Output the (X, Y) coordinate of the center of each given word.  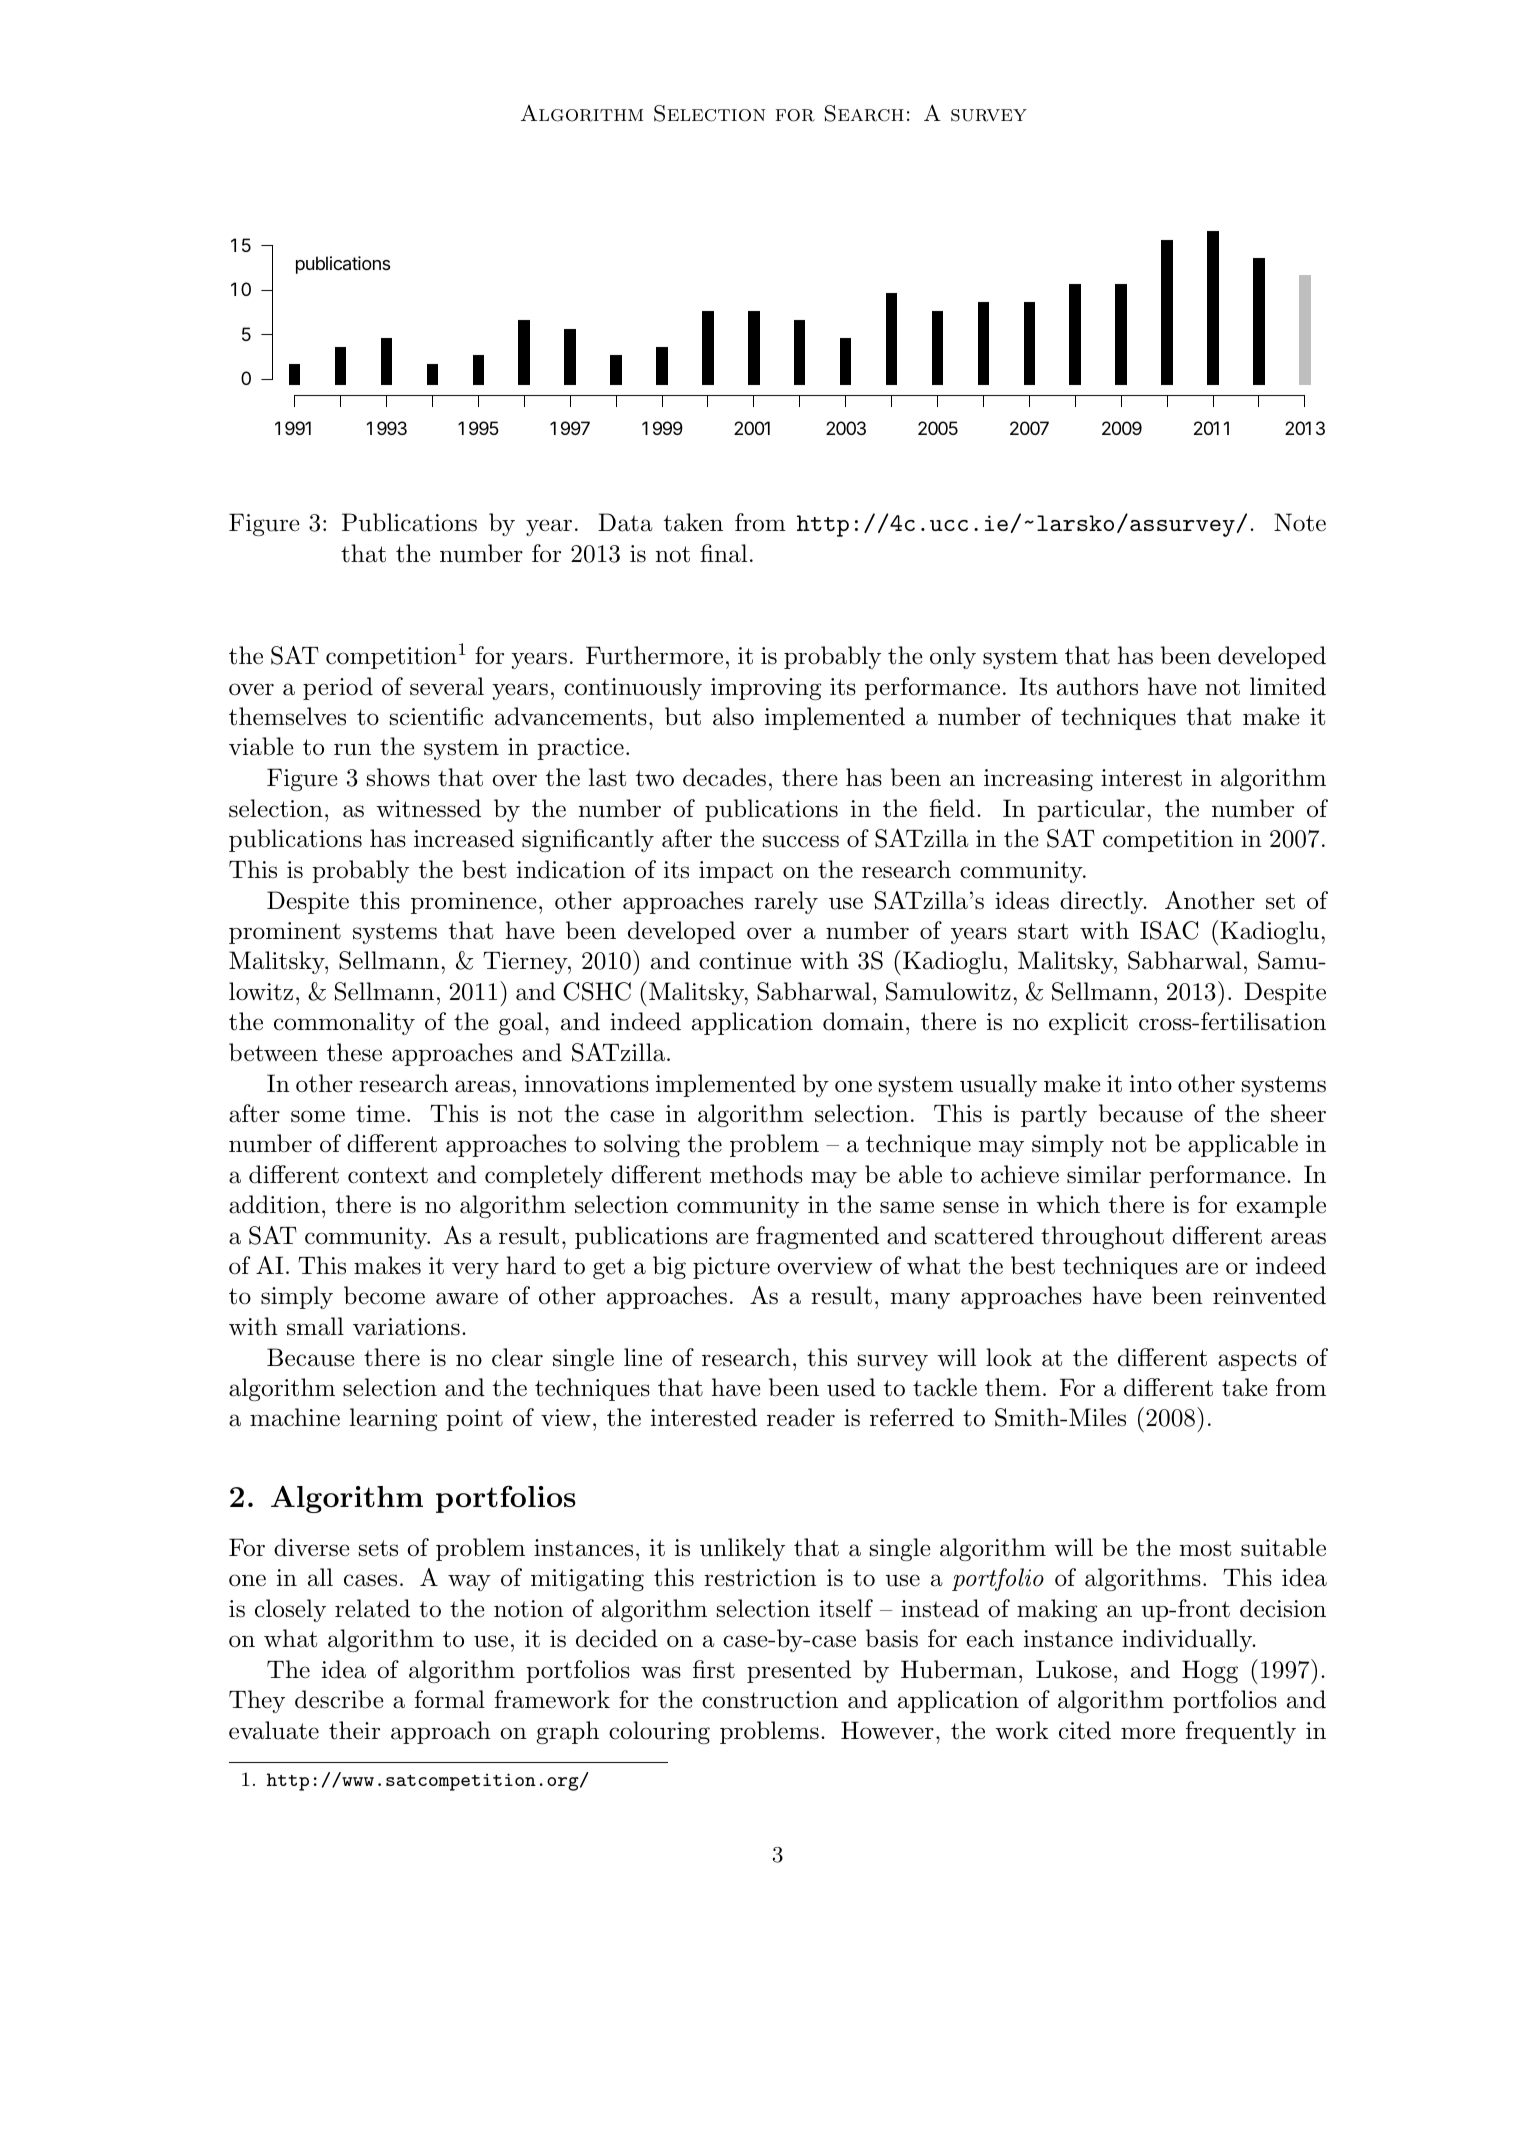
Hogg (1210, 1672)
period (338, 688)
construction (770, 1700)
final (723, 553)
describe (339, 1699)
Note (1300, 522)
